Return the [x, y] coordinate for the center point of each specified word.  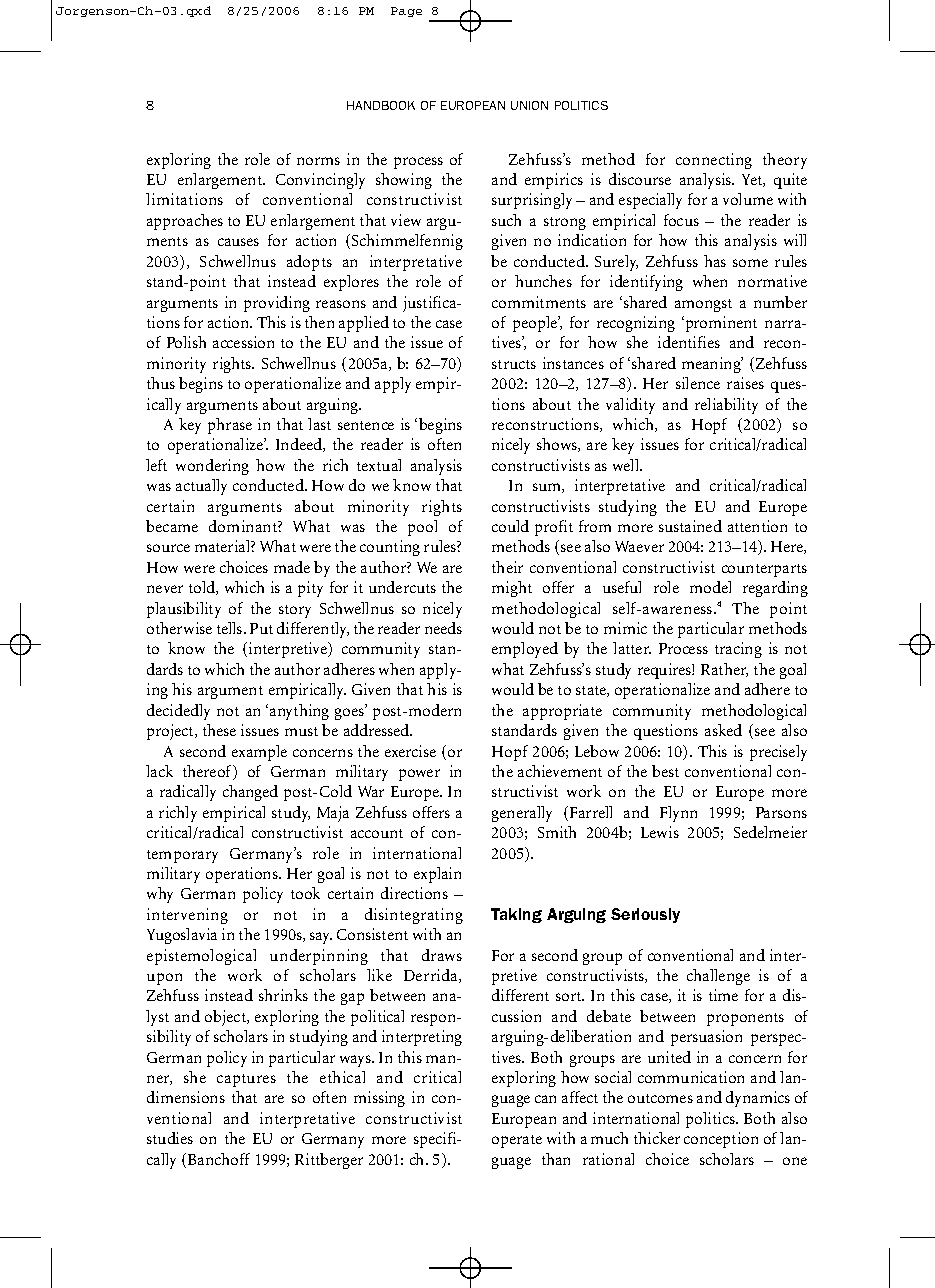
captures [246, 1080]
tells [231, 628]
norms [318, 161]
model [710, 587]
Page [406, 12]
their [507, 567]
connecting [714, 161]
